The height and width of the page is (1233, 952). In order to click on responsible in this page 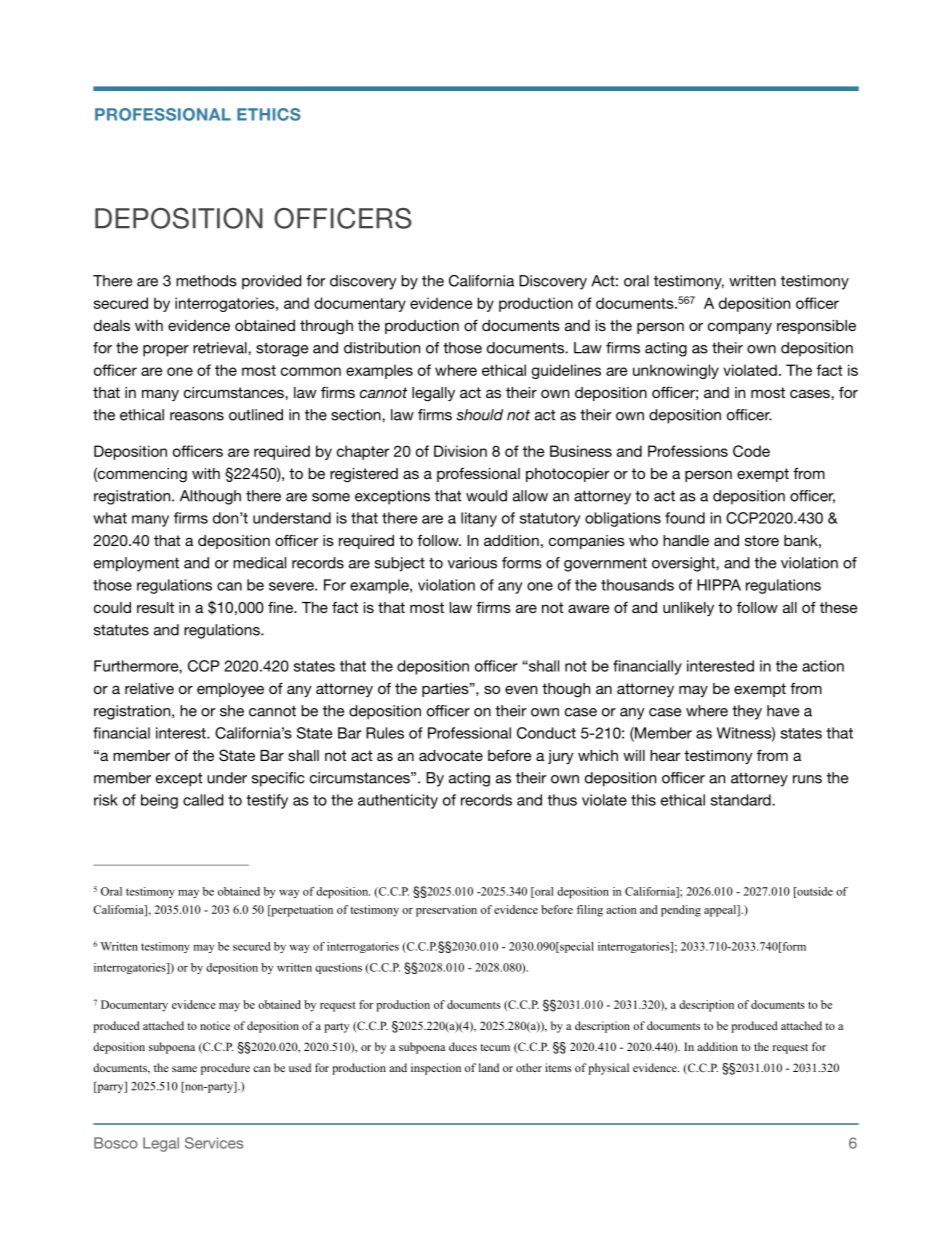, I will do `click(816, 327)`.
